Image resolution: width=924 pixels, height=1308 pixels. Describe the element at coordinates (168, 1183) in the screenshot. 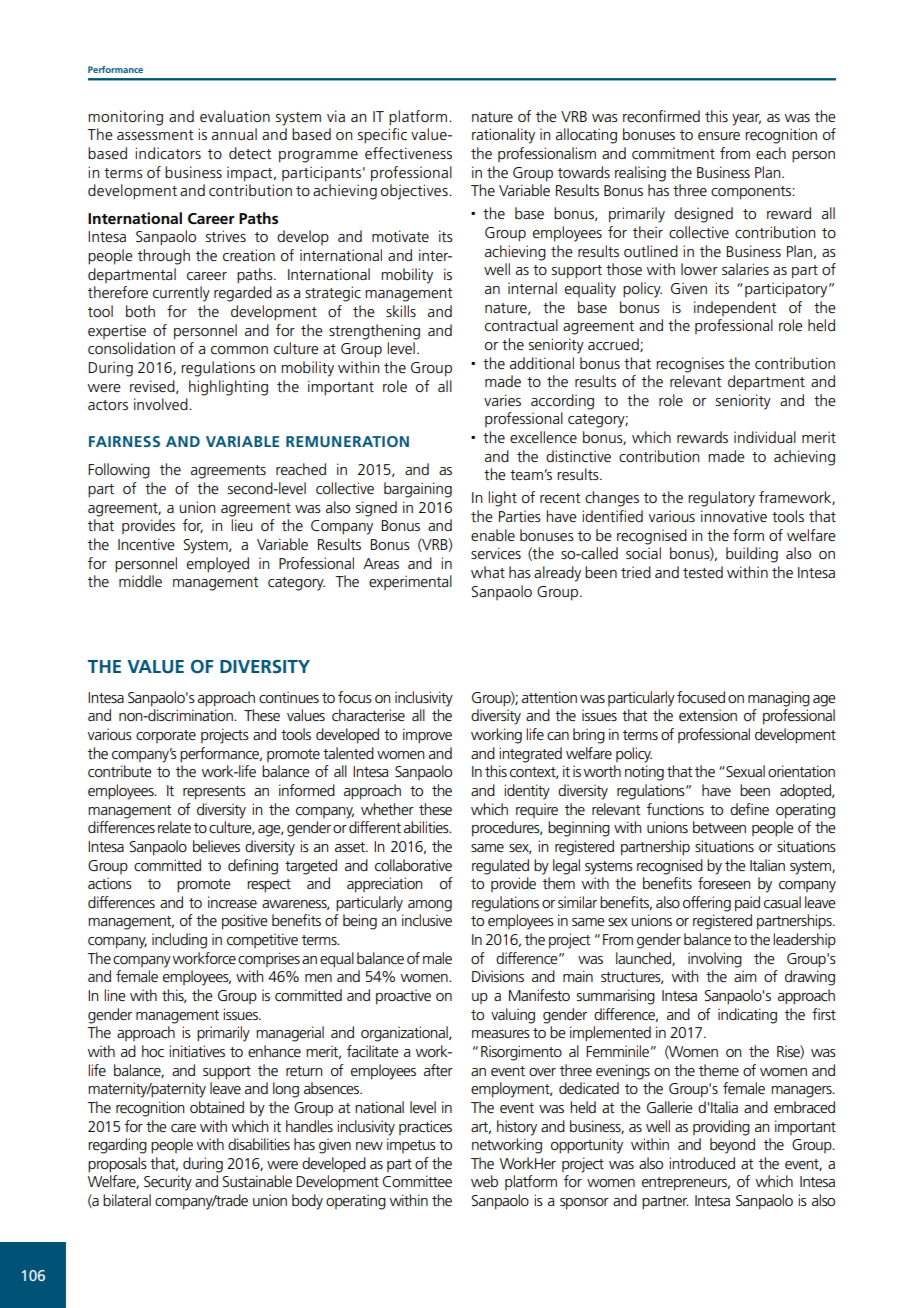

I see `Security` at that location.
